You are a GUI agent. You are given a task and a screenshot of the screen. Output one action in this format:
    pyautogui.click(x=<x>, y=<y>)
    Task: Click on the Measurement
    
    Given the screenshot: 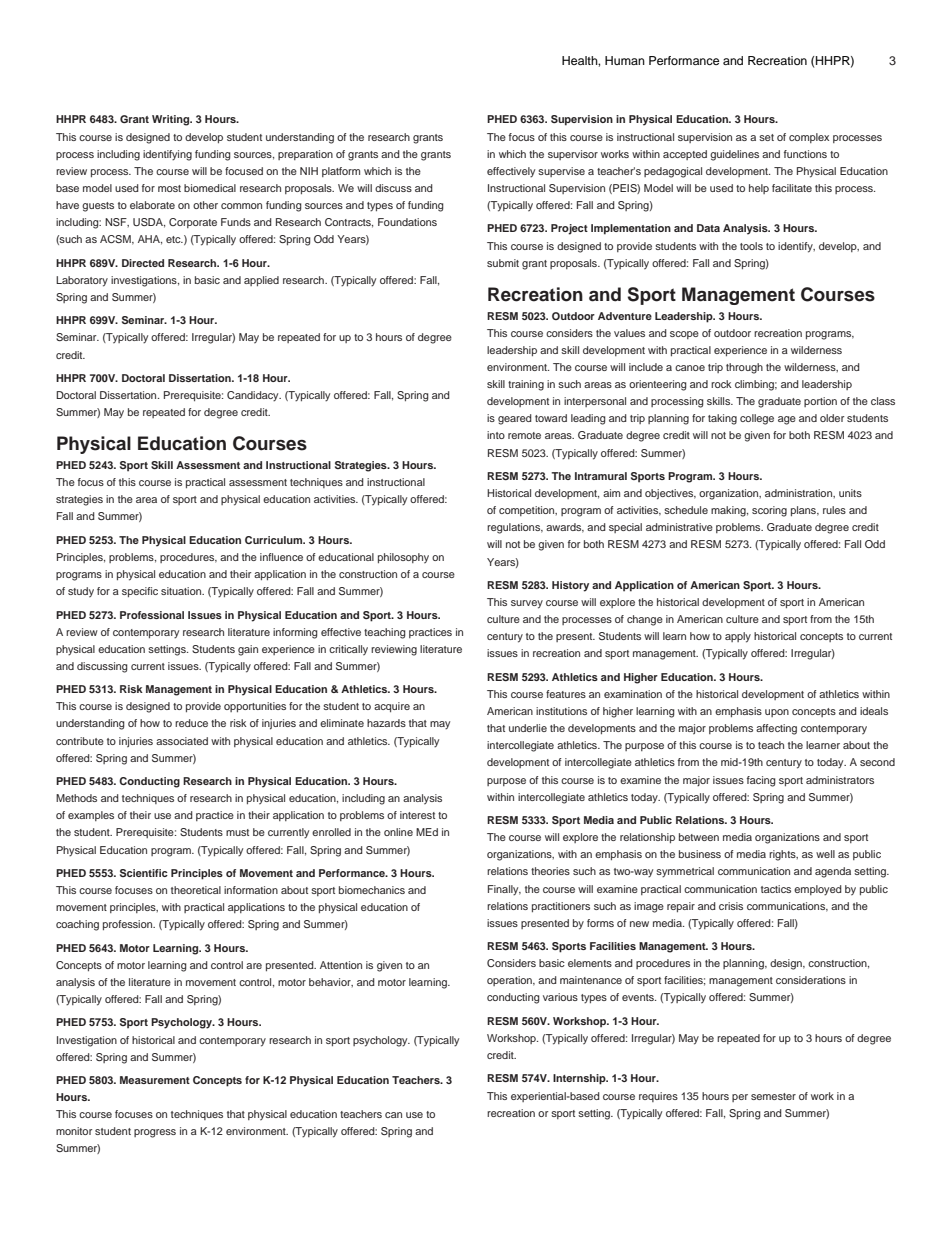 What is the action you would take?
    pyautogui.click(x=155, y=1080)
